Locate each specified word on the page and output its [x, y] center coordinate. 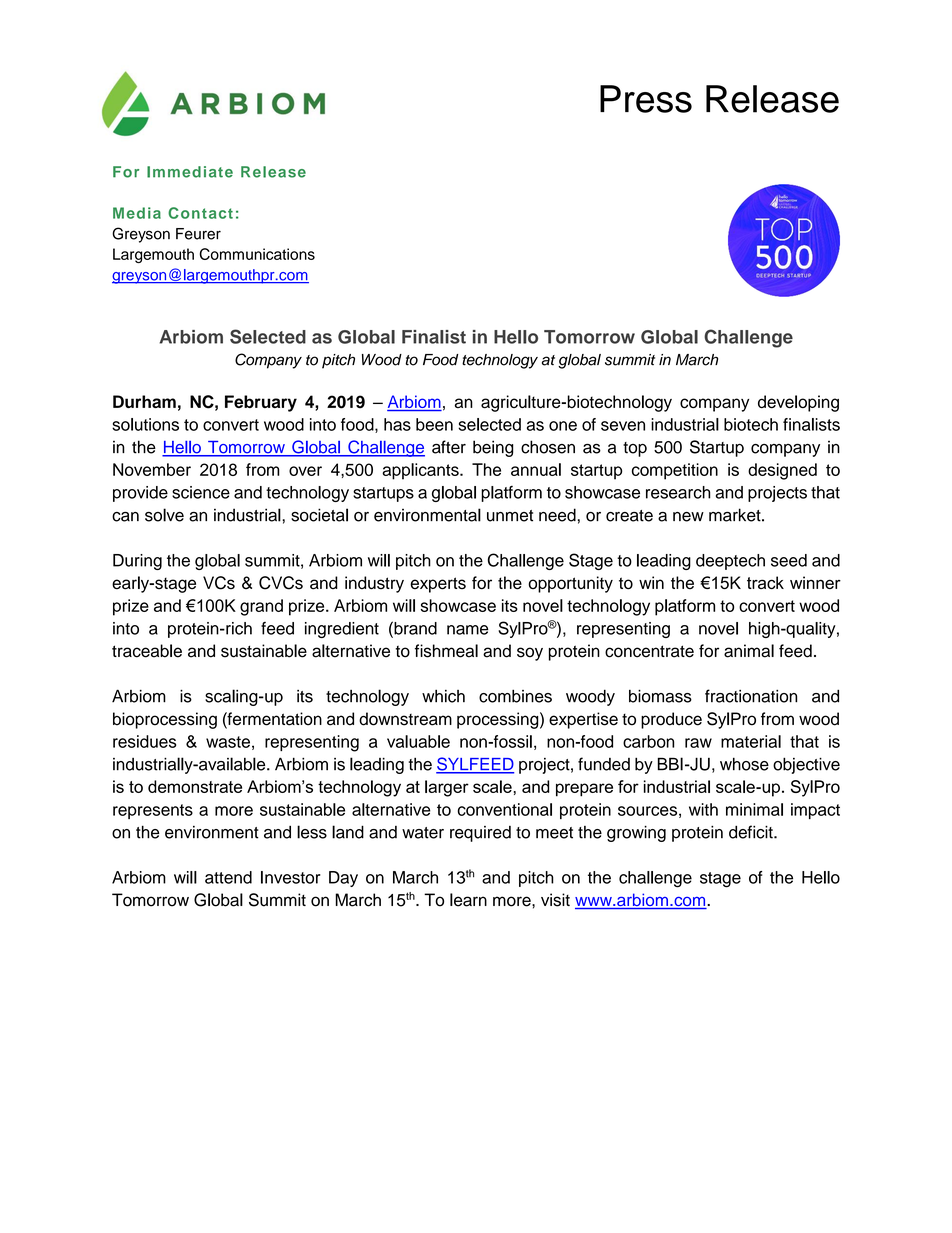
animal [749, 651]
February [261, 403]
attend [228, 877]
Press [646, 99]
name [468, 630]
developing [798, 403]
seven [623, 426]
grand [261, 607]
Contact [200, 213]
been [434, 424]
